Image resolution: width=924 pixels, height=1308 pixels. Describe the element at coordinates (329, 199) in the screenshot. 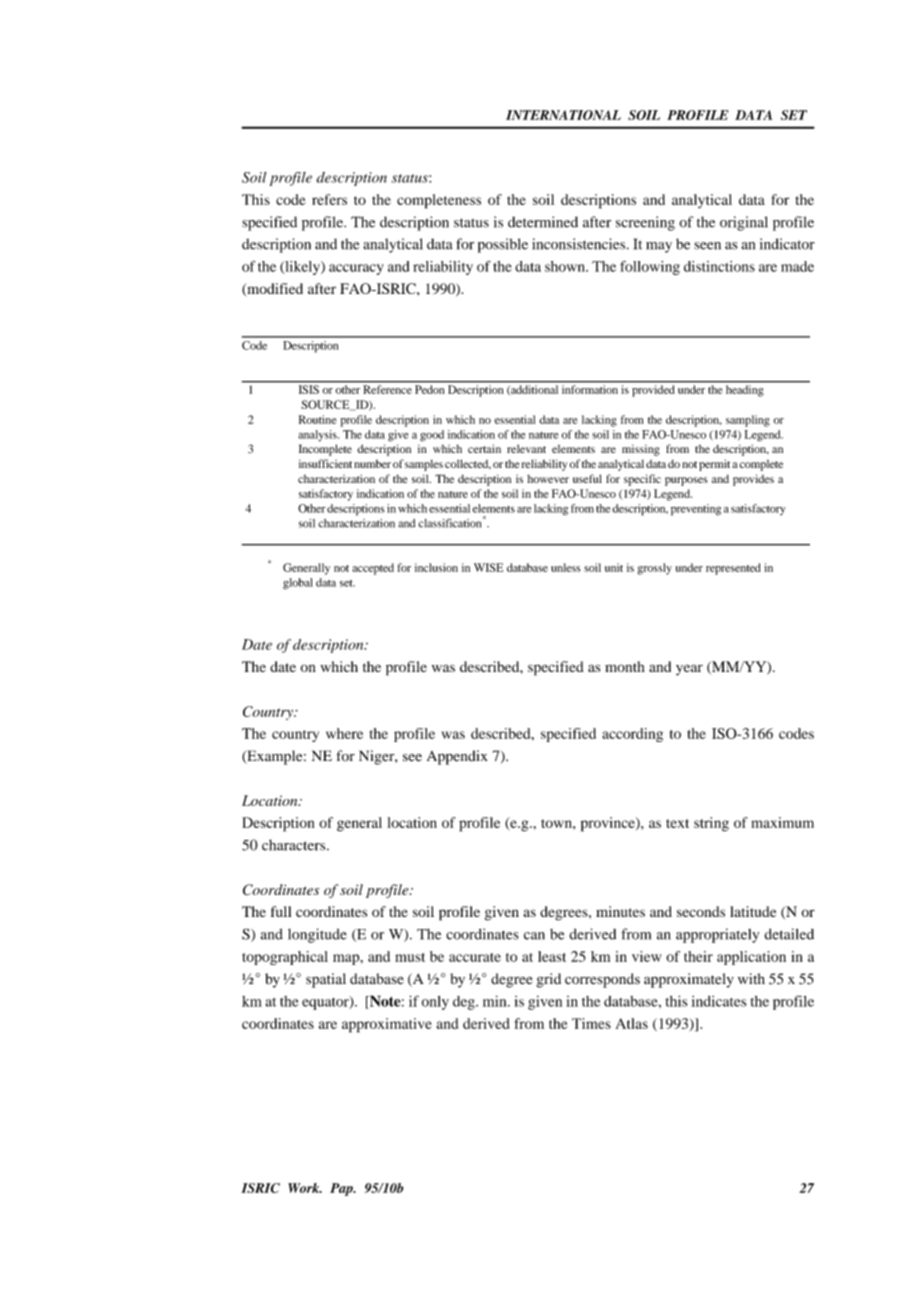

I see `refers` at that location.
